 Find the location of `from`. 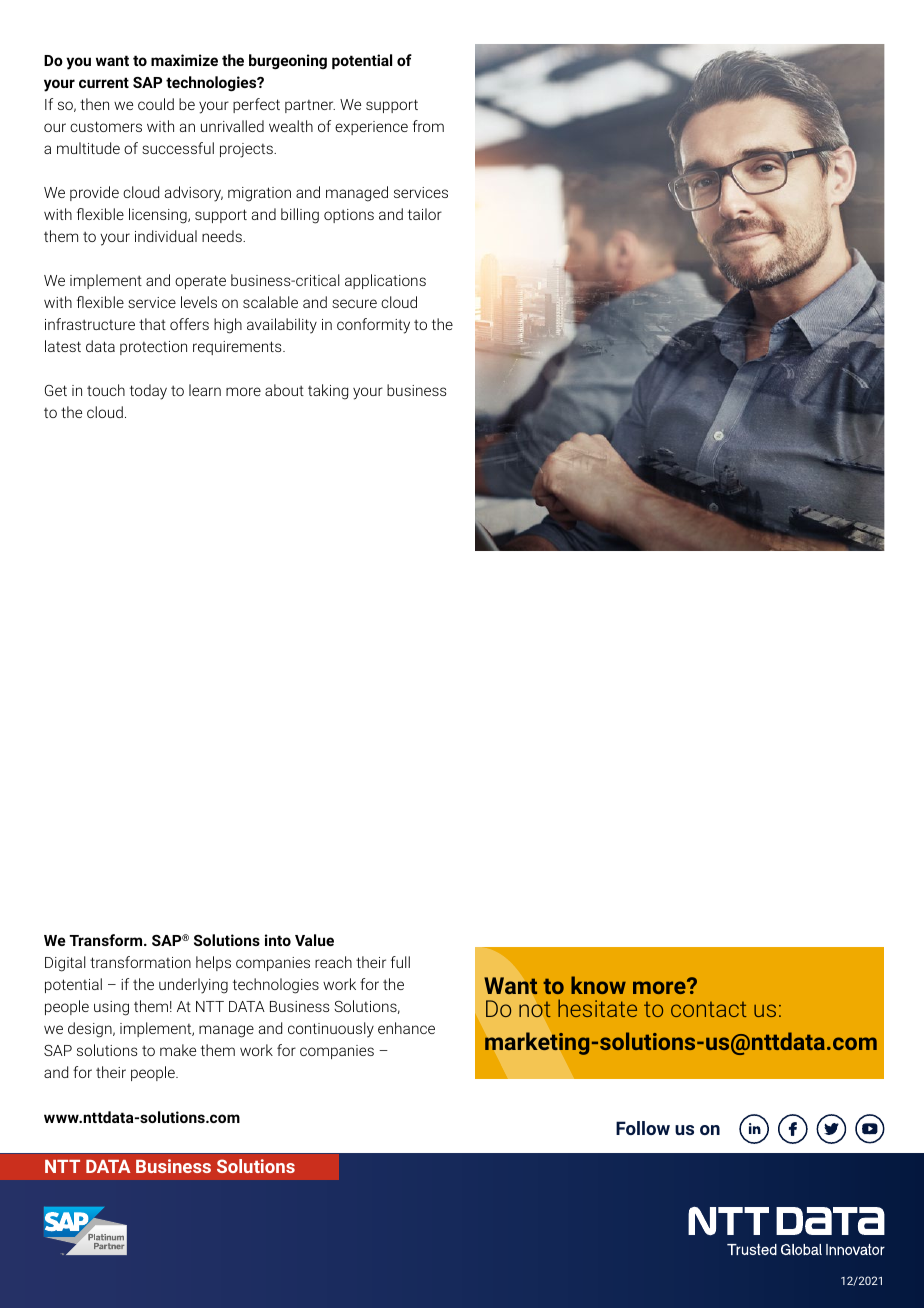

from is located at coordinates (428, 126).
